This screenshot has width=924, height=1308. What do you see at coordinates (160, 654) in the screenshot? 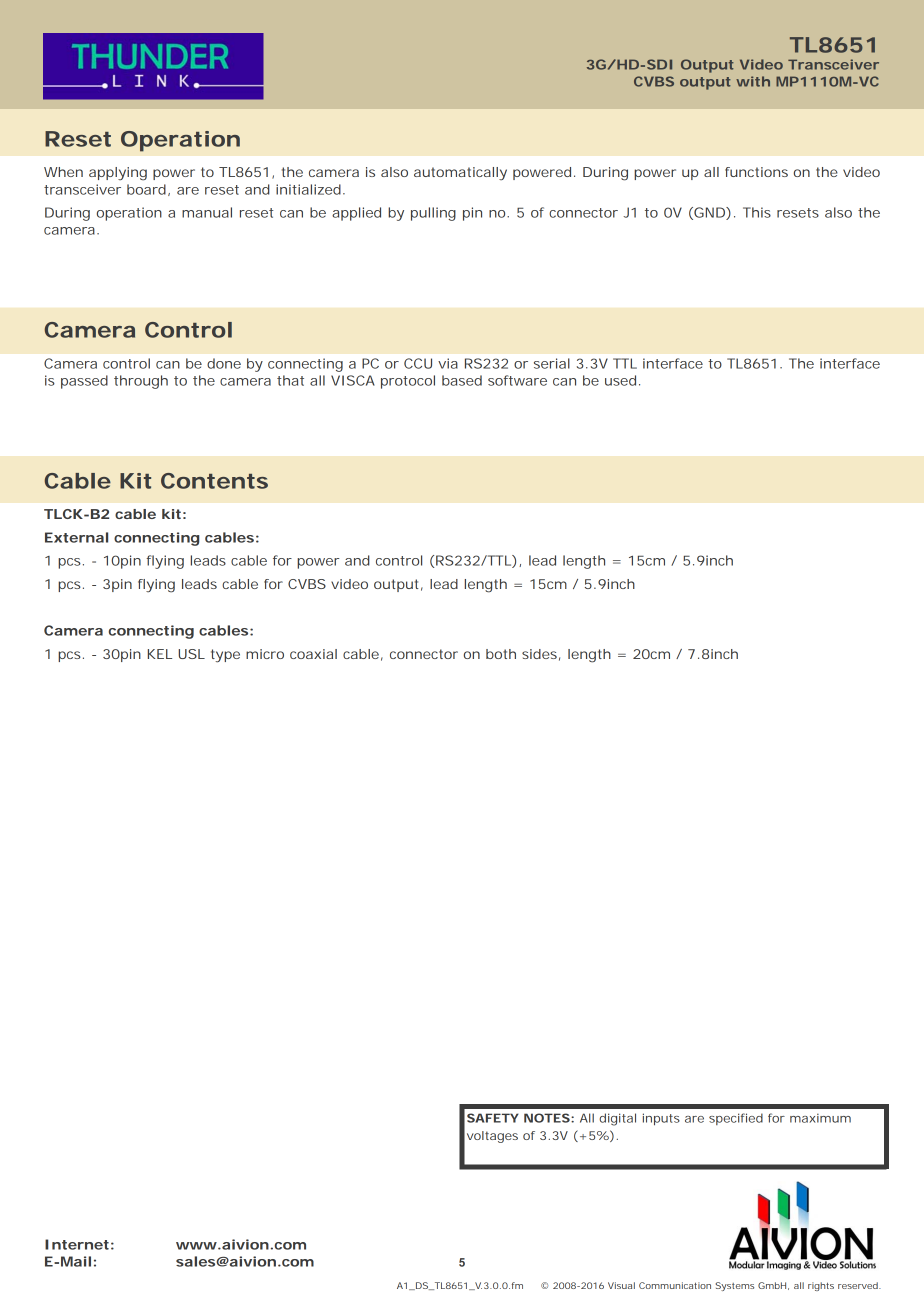
I see `KEL` at bounding box center [160, 654].
